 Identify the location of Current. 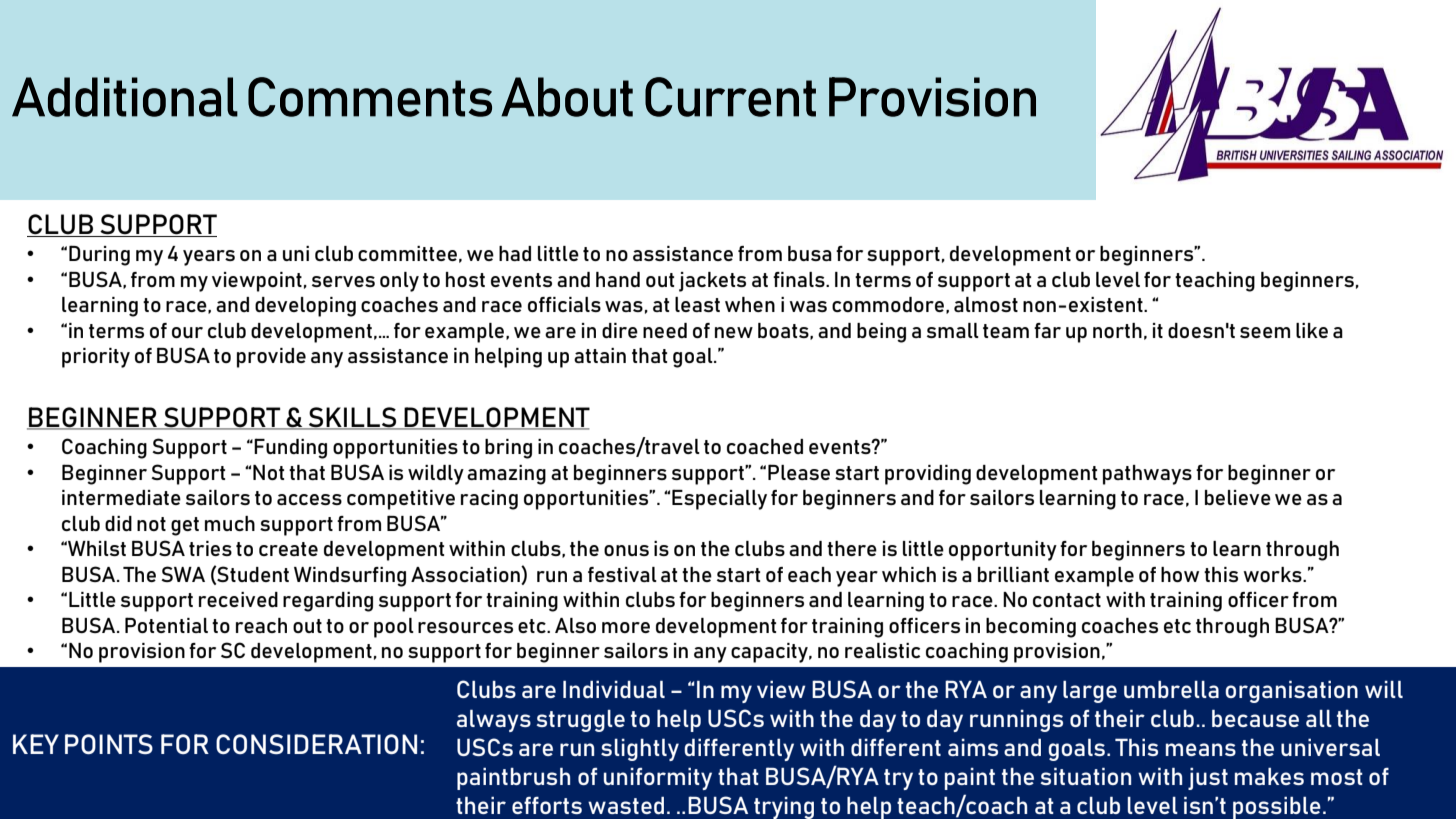
(730, 97).
